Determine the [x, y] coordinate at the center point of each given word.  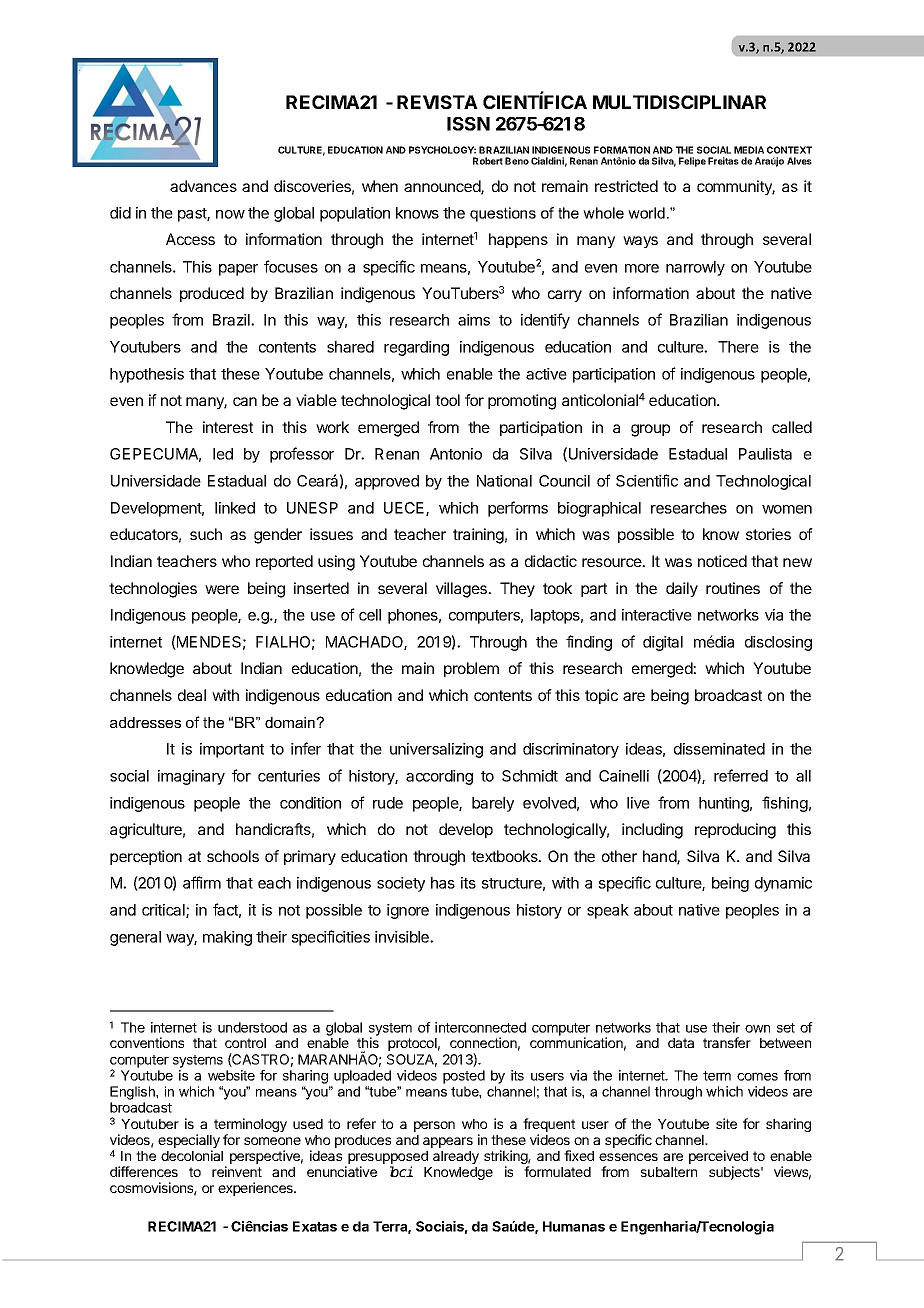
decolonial [192, 1155]
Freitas [723, 161]
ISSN [468, 124]
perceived [718, 1158]
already [456, 1157]
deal [192, 695]
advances [203, 186]
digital [663, 643]
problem [471, 669]
